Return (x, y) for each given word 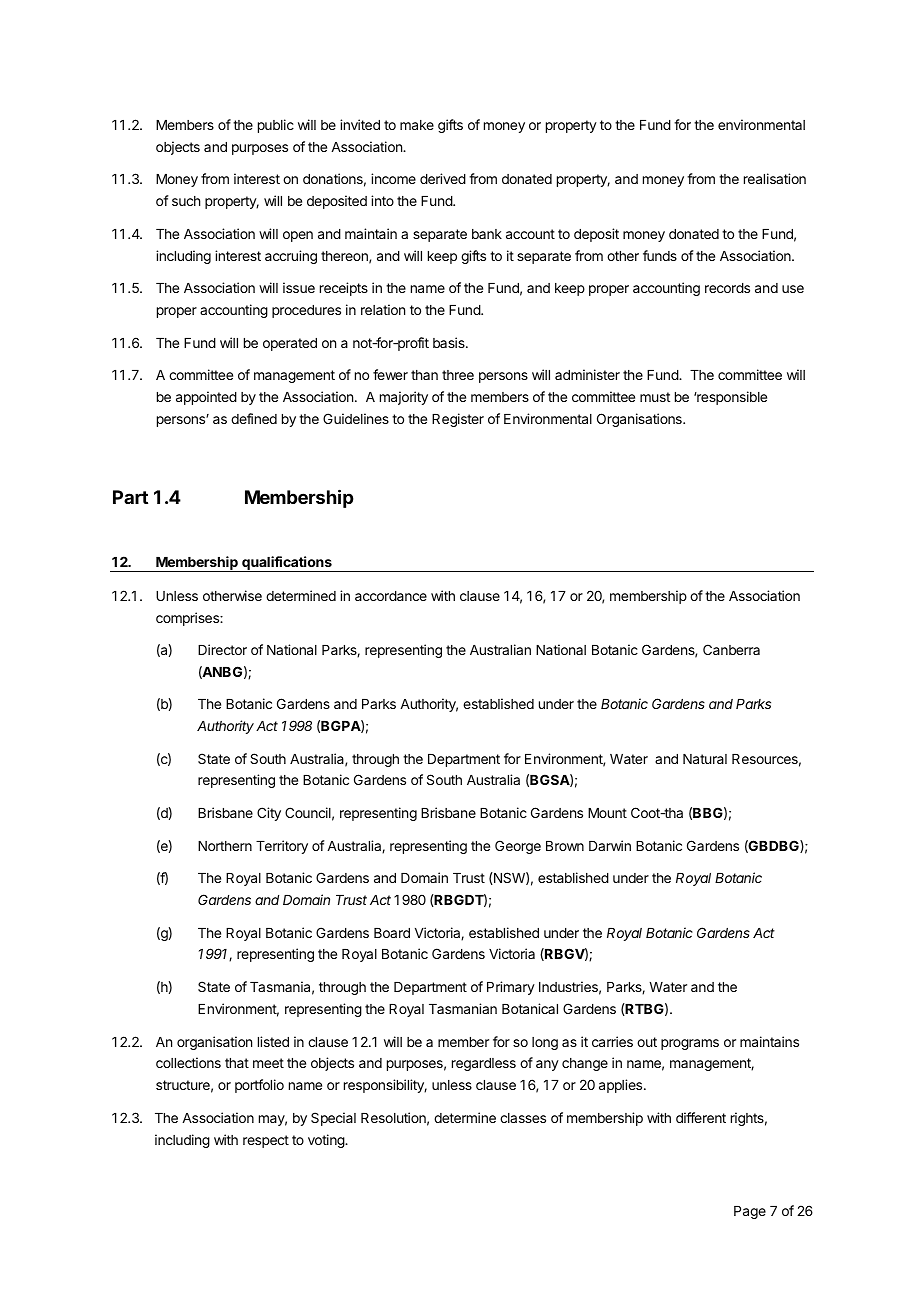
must (655, 397)
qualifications (287, 564)
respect (266, 1141)
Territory (282, 847)
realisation (775, 178)
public (276, 126)
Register (458, 420)
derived (443, 178)
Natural (705, 759)
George (518, 847)
